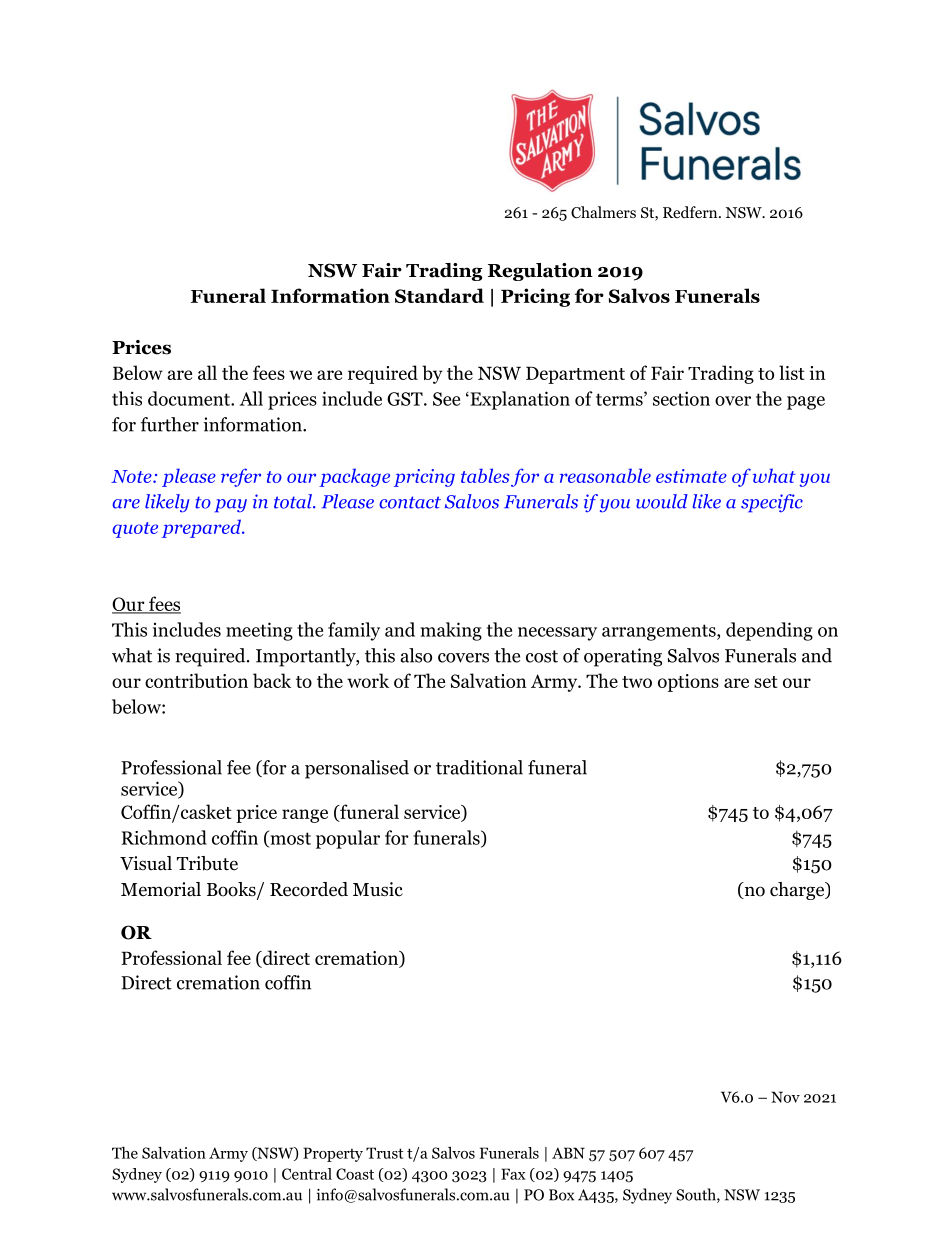 The image size is (952, 1233). What do you see at coordinates (603, 212) in the screenshot?
I see `Chalmers` at bounding box center [603, 212].
